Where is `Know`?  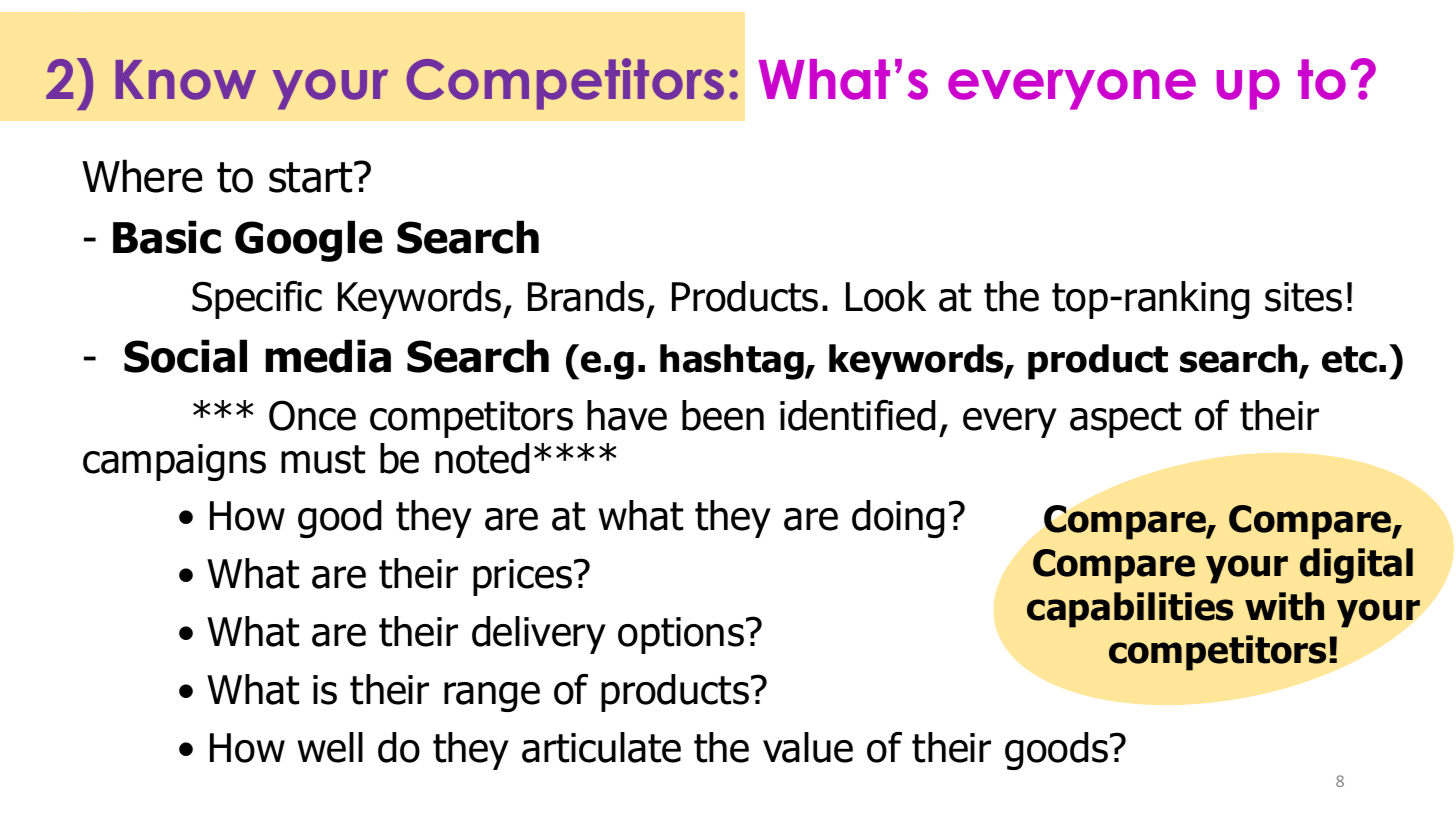
Know is located at coordinates (185, 80).
